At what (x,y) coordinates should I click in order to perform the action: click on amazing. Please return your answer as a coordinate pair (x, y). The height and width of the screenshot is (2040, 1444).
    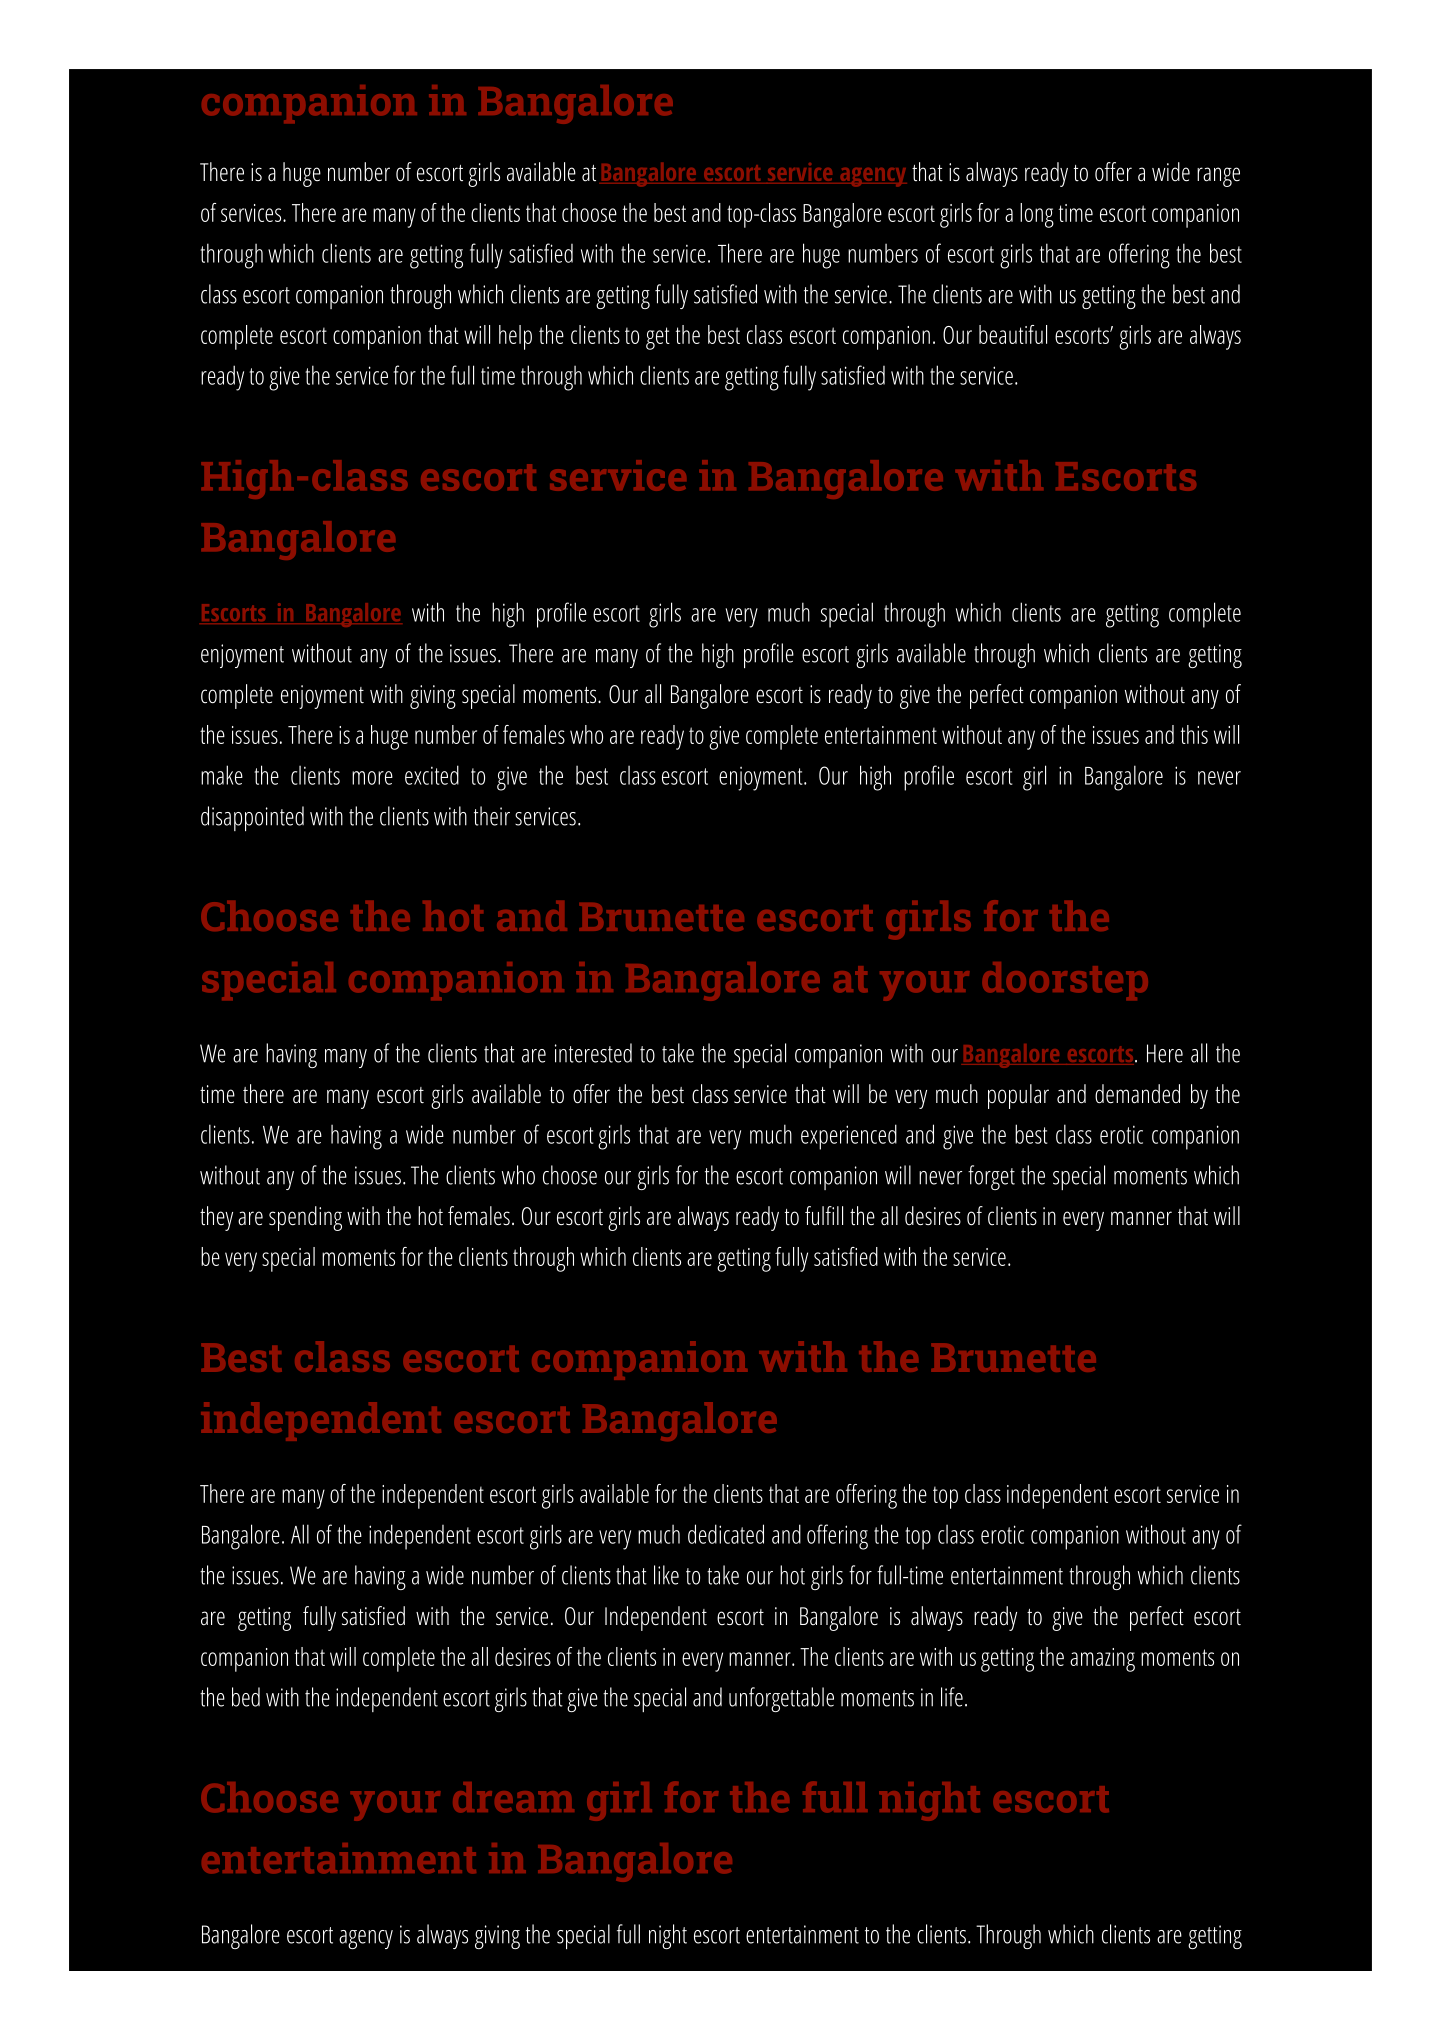
    Looking at the image, I should click on (1102, 1660).
